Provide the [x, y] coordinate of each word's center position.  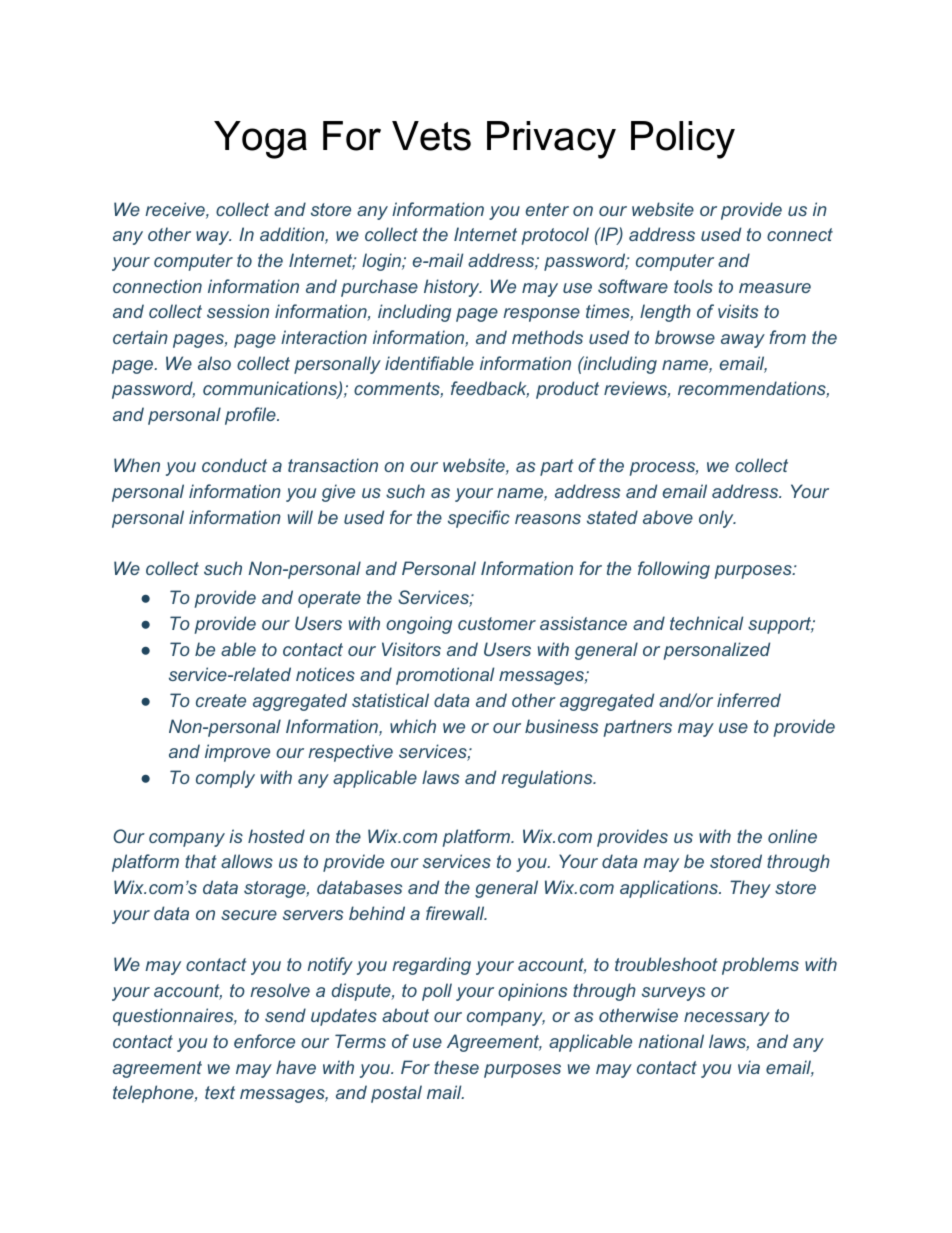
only [717, 519]
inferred [749, 700]
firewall [456, 913]
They [750, 889]
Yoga [260, 140]
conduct [234, 465]
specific [479, 519]
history [453, 288]
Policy [683, 140]
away [743, 341]
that [201, 861]
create [221, 700]
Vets [431, 136]
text [220, 1092]
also [214, 363]
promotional [445, 676]
